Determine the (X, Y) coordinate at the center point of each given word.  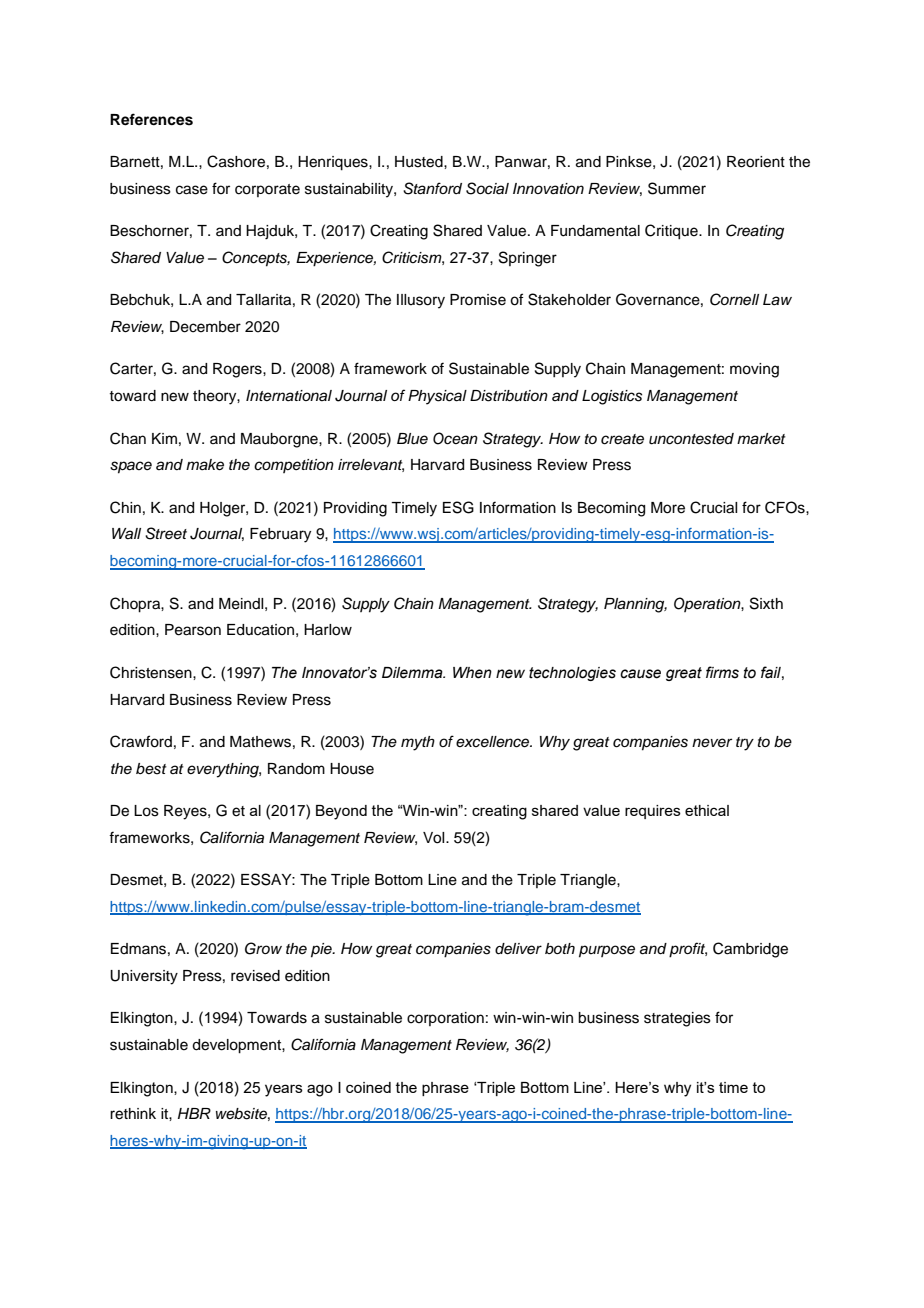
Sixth (766, 603)
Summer (677, 188)
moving (754, 370)
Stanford (432, 188)
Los (146, 811)
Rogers (238, 370)
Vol (435, 838)
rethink (133, 1114)
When (472, 673)
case (192, 190)
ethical (707, 810)
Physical (437, 397)
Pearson (193, 630)
